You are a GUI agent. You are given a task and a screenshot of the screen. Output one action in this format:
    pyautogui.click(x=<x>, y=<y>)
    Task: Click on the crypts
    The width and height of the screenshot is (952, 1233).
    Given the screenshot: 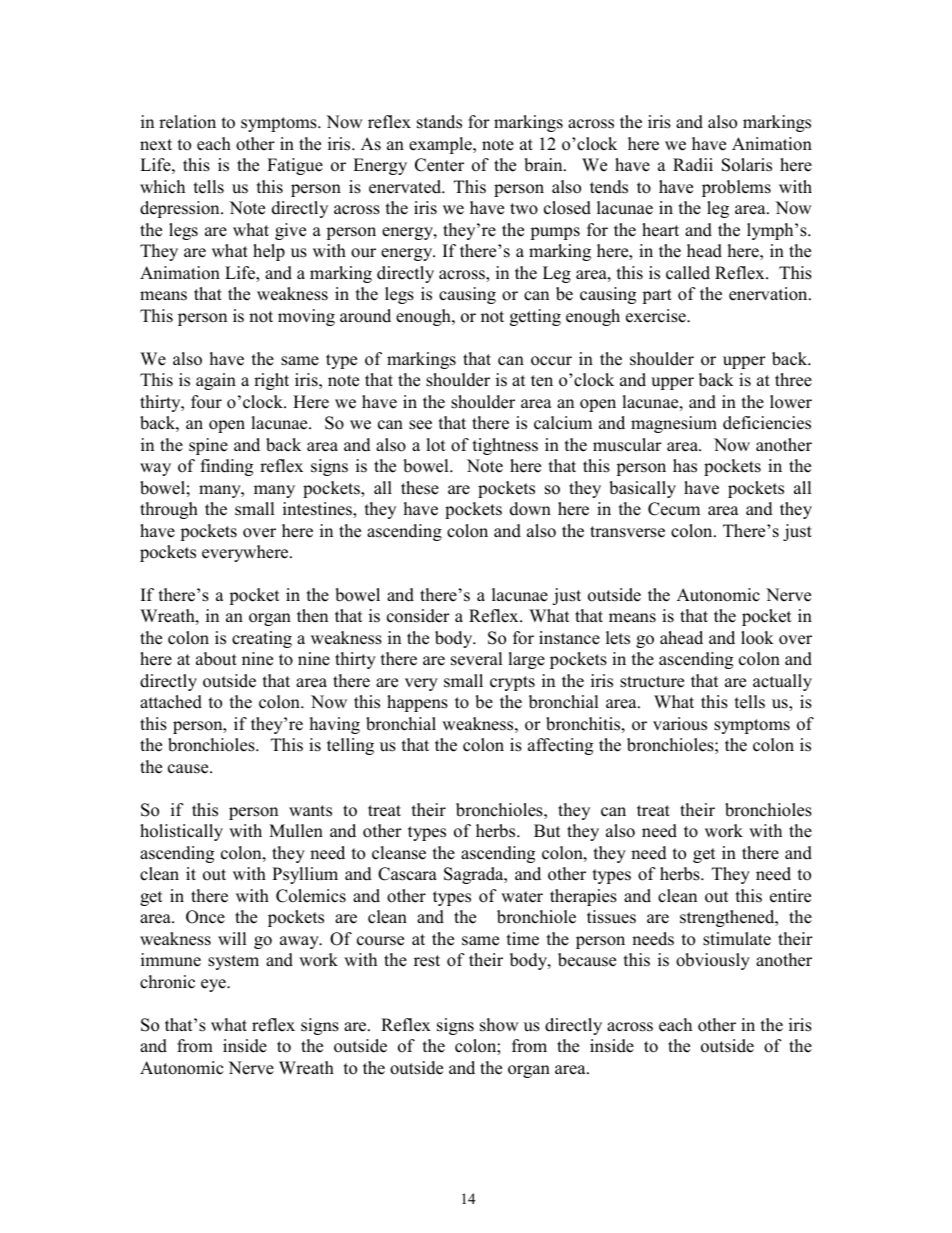 What is the action you would take?
    pyautogui.click(x=512, y=683)
